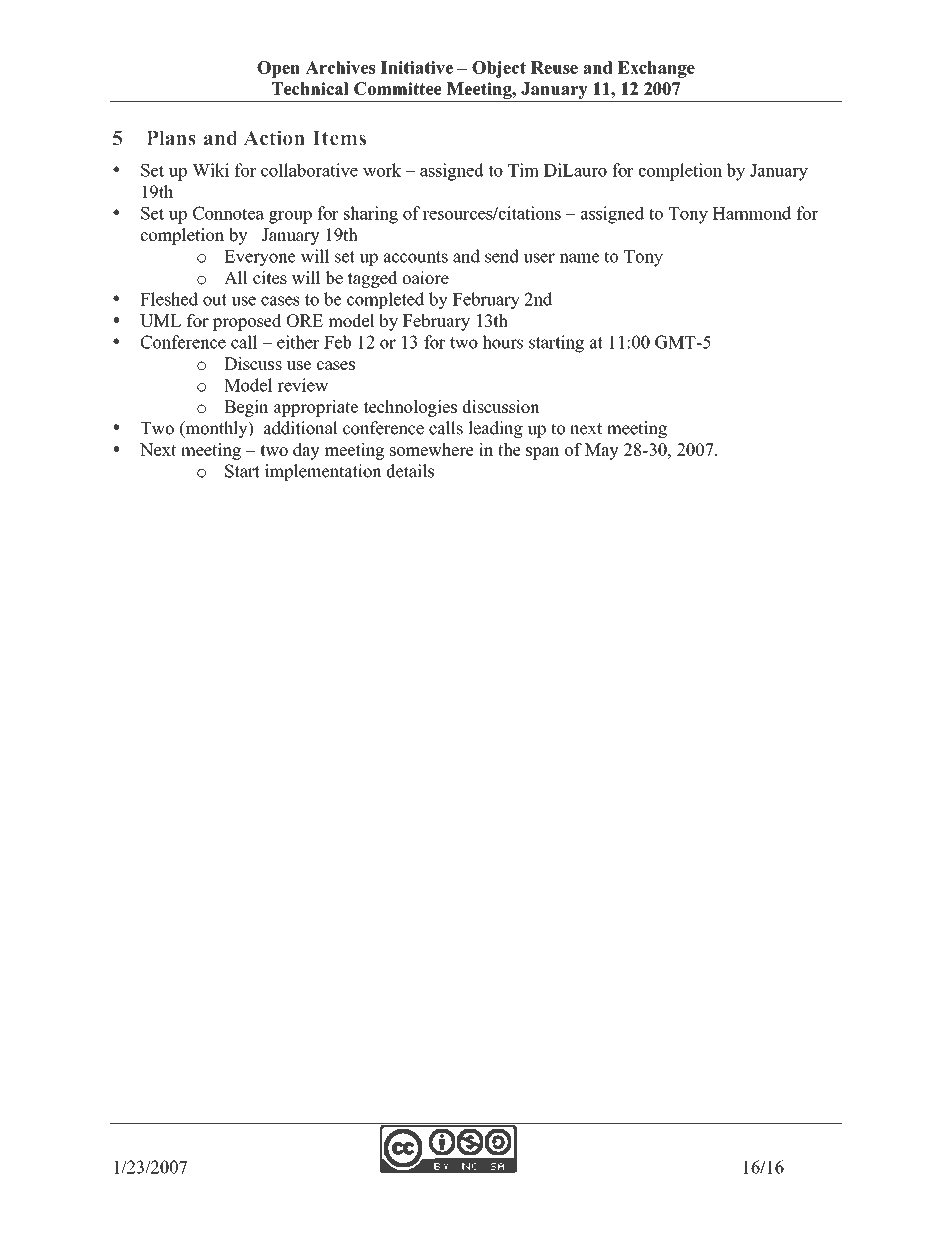  I want to click on Exchange, so click(656, 69).
